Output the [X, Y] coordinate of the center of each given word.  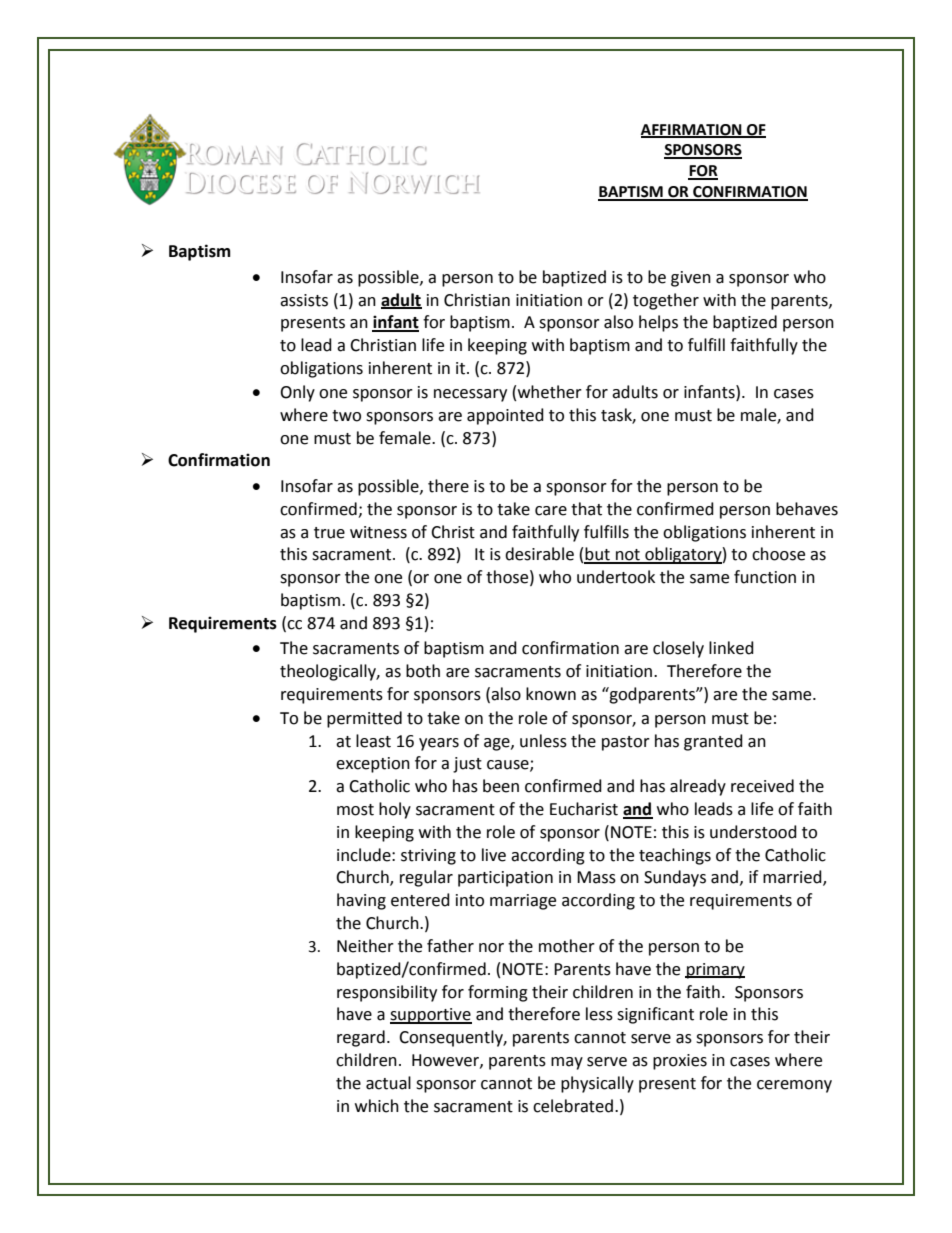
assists [304, 300]
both [423, 671]
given [691, 279]
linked [731, 648]
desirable [539, 554]
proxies [680, 1062]
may [567, 1063]
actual [388, 1083]
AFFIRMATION [692, 130]
